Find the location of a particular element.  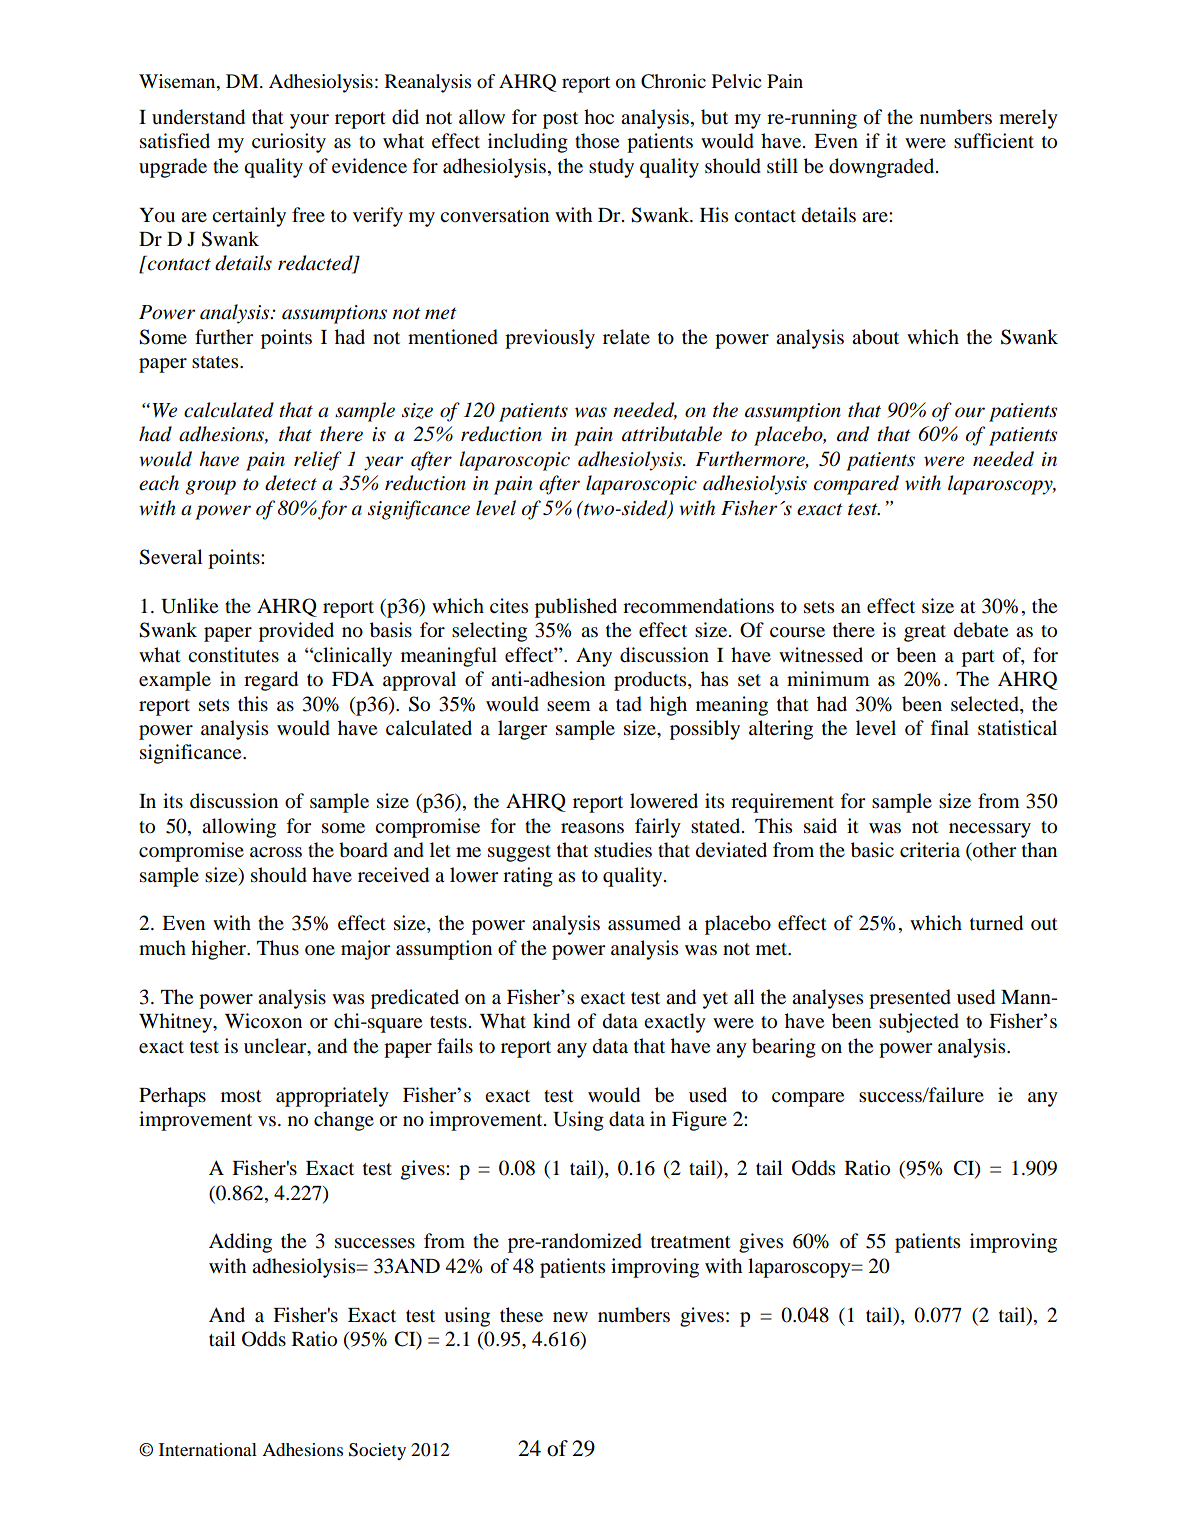

sufficient is located at coordinates (994, 140).
